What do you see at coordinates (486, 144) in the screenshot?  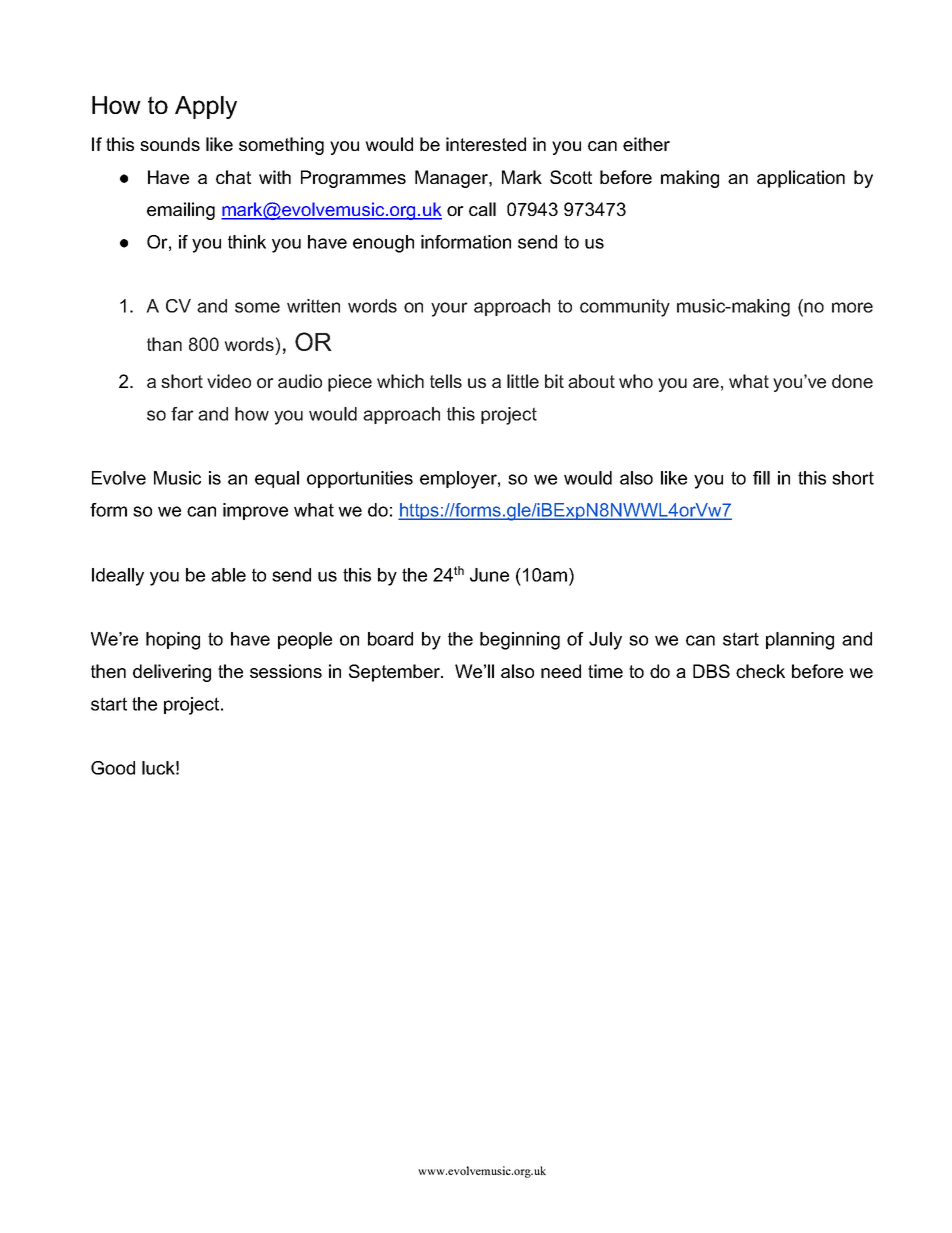 I see `interested` at bounding box center [486, 144].
